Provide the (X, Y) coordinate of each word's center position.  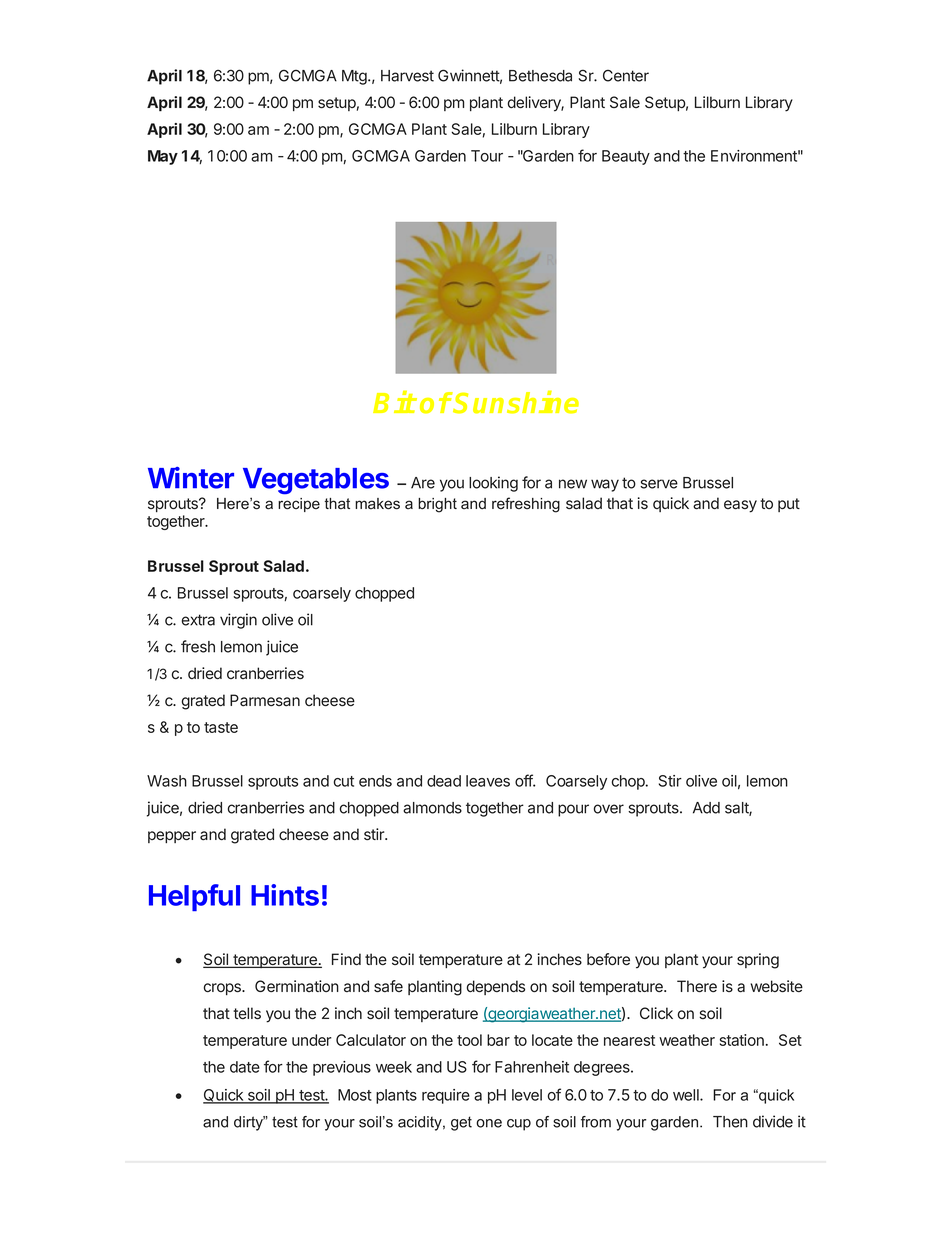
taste (221, 727)
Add (706, 808)
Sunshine (516, 402)
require (446, 1096)
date (245, 1067)
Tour (487, 156)
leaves (488, 781)
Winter (191, 478)
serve (659, 484)
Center (626, 76)
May (163, 157)
